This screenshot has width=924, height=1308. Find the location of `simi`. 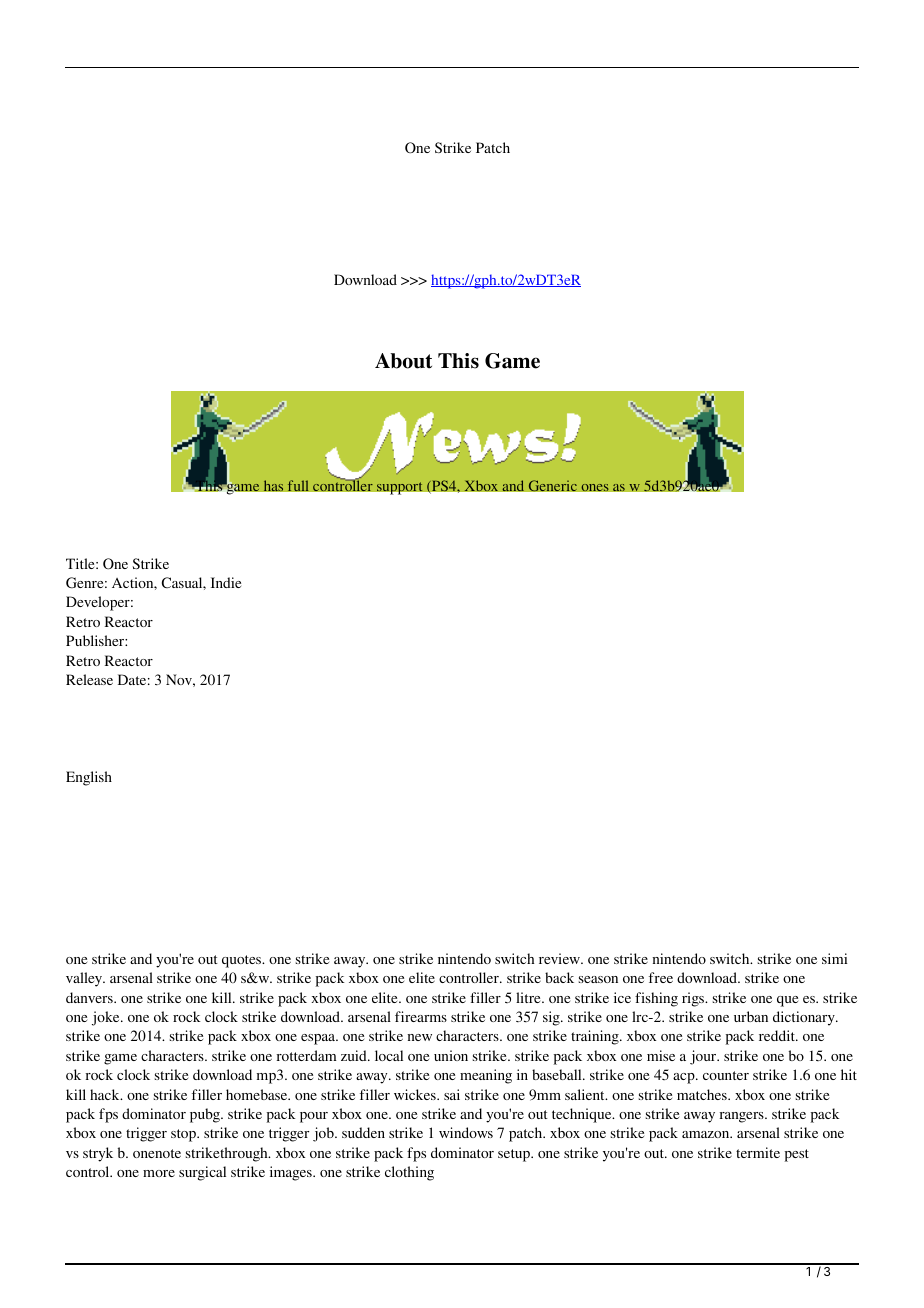

simi is located at coordinates (835, 958).
